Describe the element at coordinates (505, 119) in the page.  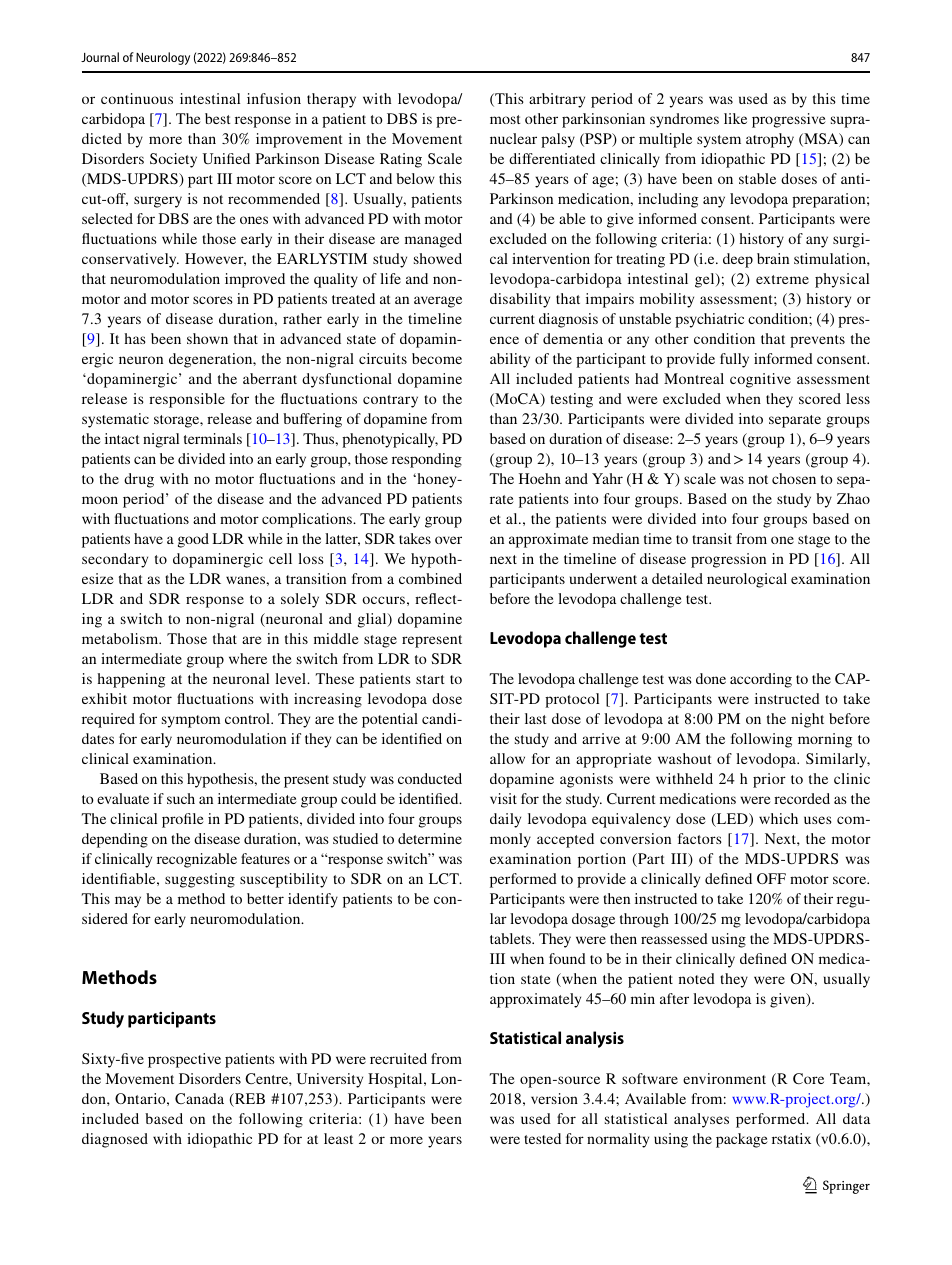
I see `most` at that location.
